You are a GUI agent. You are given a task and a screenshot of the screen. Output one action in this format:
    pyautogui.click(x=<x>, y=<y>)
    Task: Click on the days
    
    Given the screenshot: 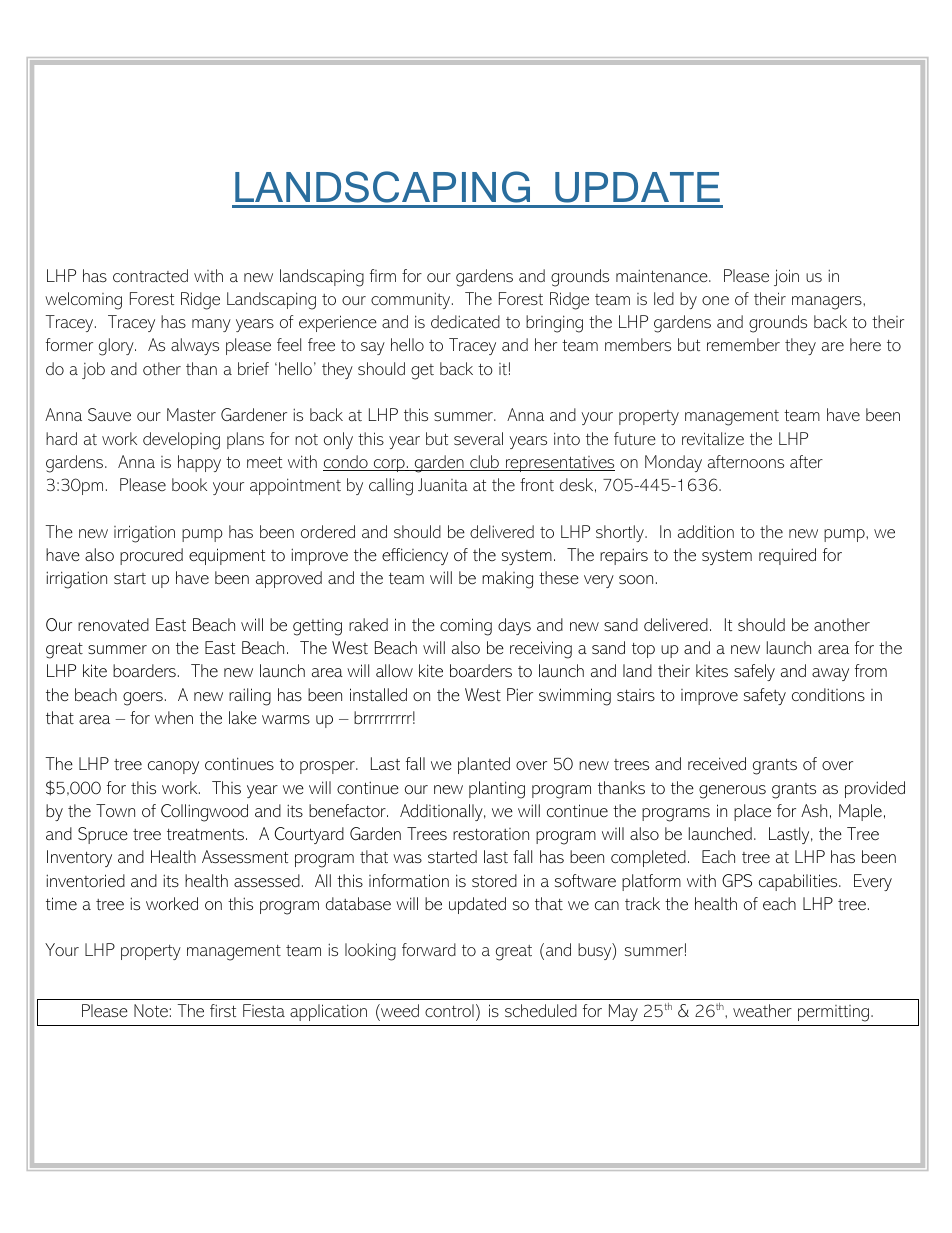 What is the action you would take?
    pyautogui.click(x=514, y=626)
